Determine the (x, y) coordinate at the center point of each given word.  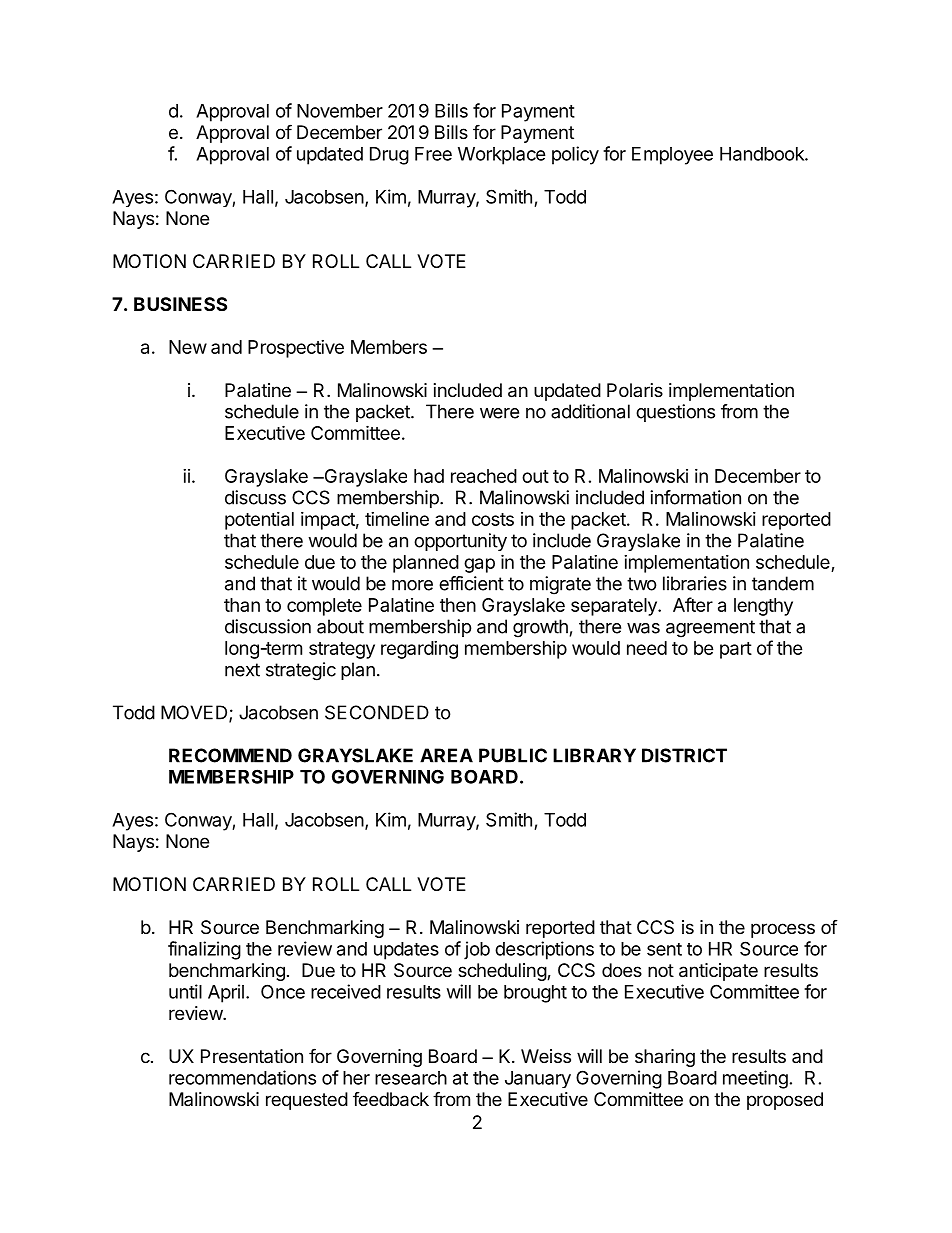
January (538, 1079)
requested (307, 1101)
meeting (755, 1079)
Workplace (502, 156)
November (340, 111)
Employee (672, 156)
